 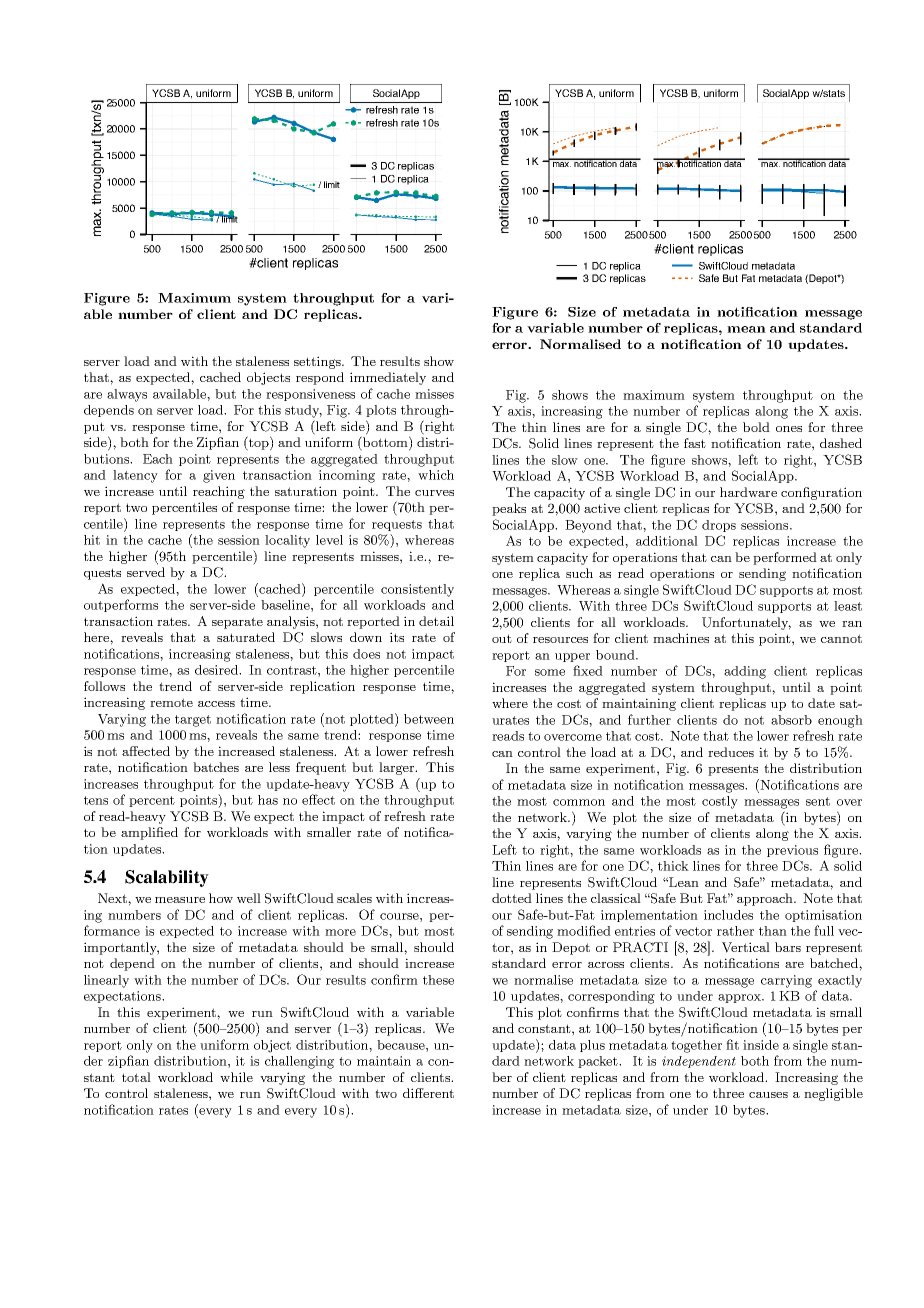 What do you see at coordinates (719, 526) in the page?
I see `drops` at bounding box center [719, 526].
